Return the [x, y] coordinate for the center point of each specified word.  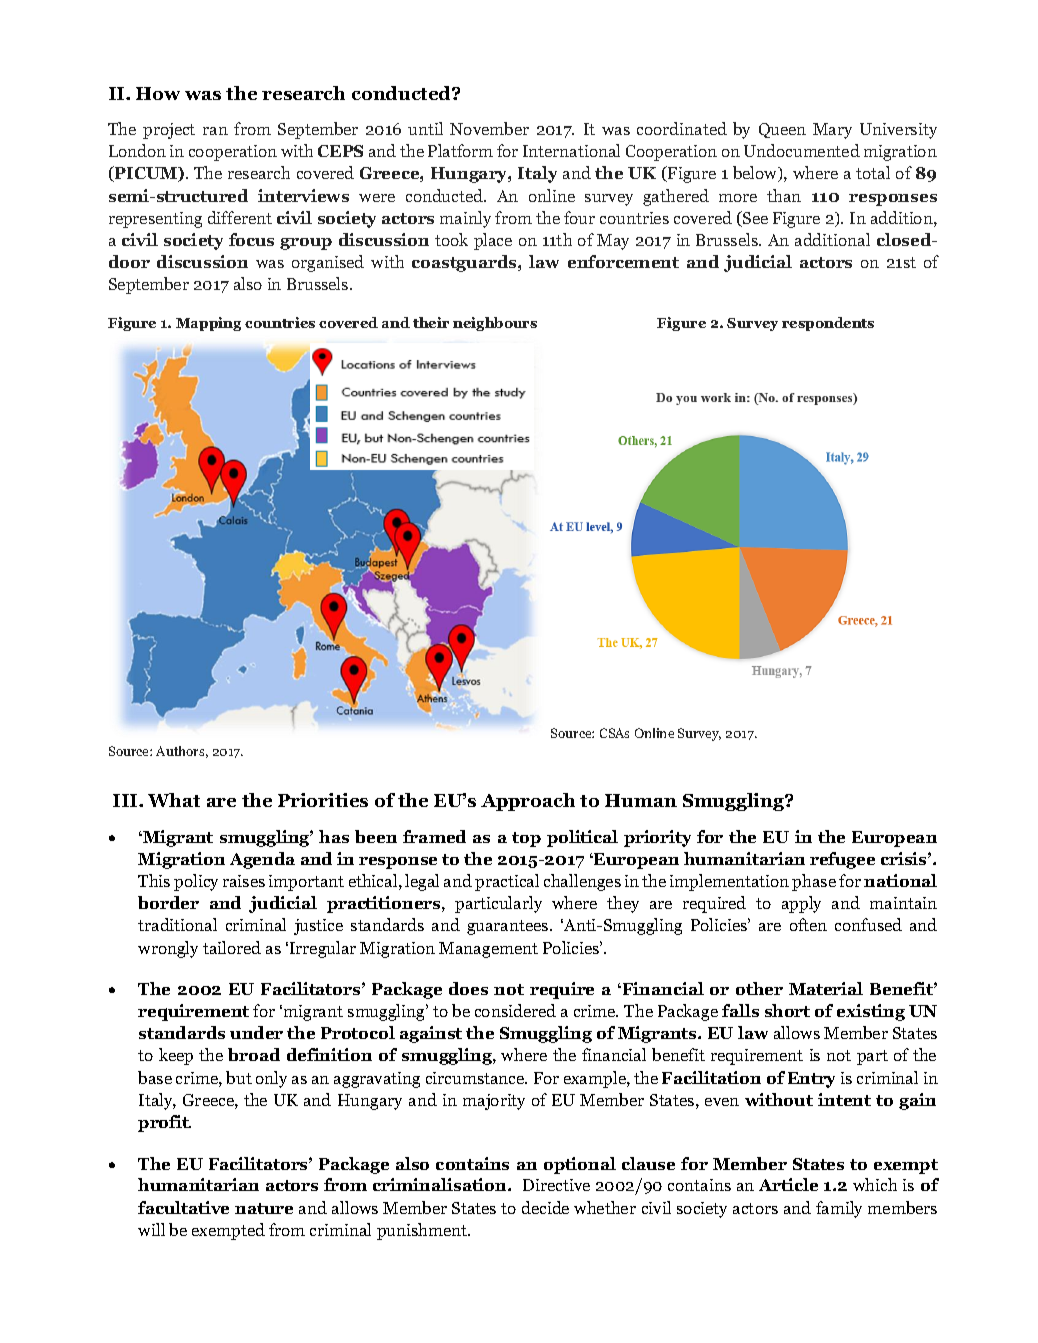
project [169, 131]
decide [545, 1207]
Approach [528, 802]
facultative [183, 1207]
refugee [842, 860]
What [174, 800]
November [489, 128]
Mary [832, 131]
